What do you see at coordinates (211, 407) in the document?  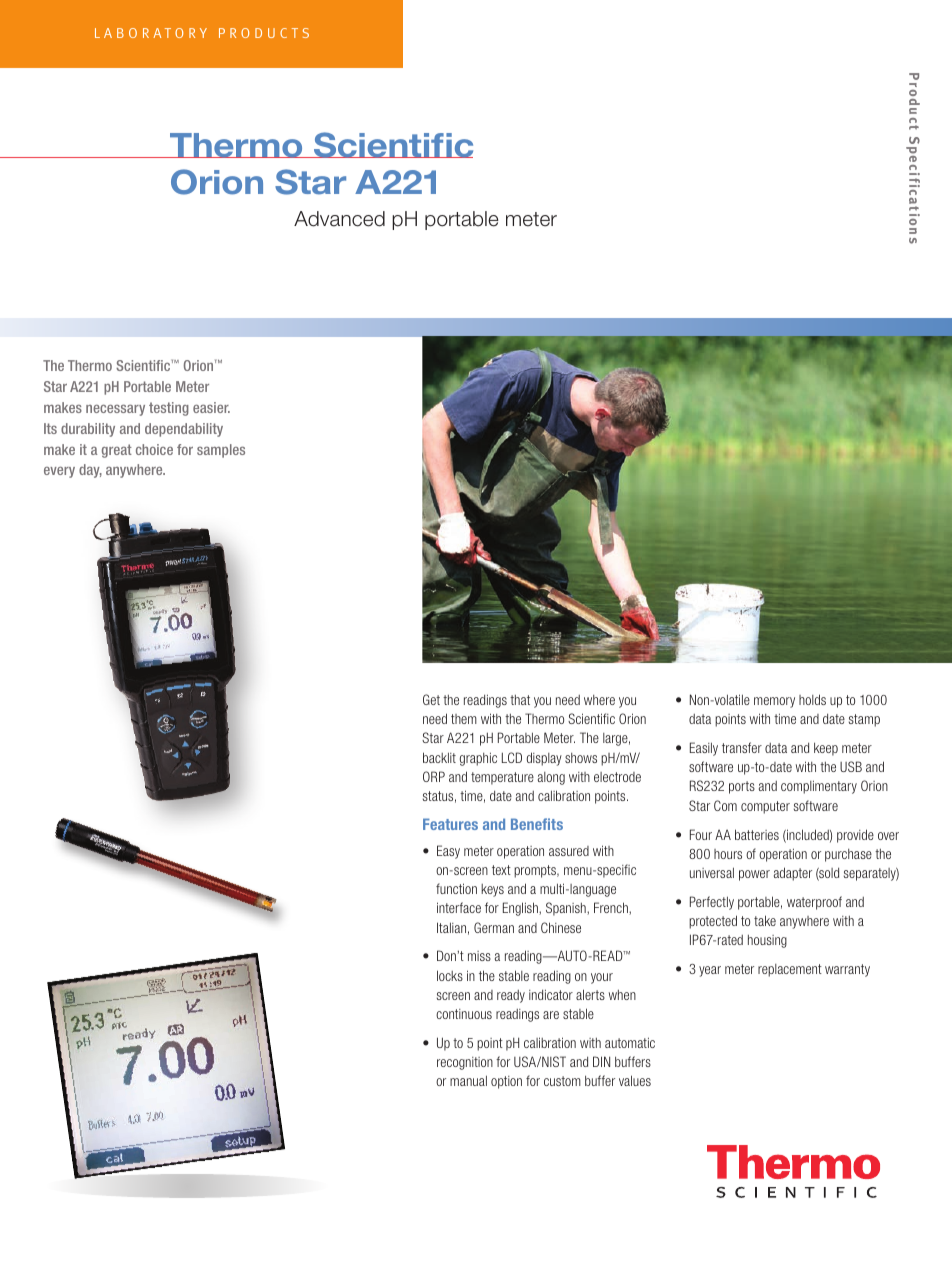 I see `easier` at bounding box center [211, 407].
